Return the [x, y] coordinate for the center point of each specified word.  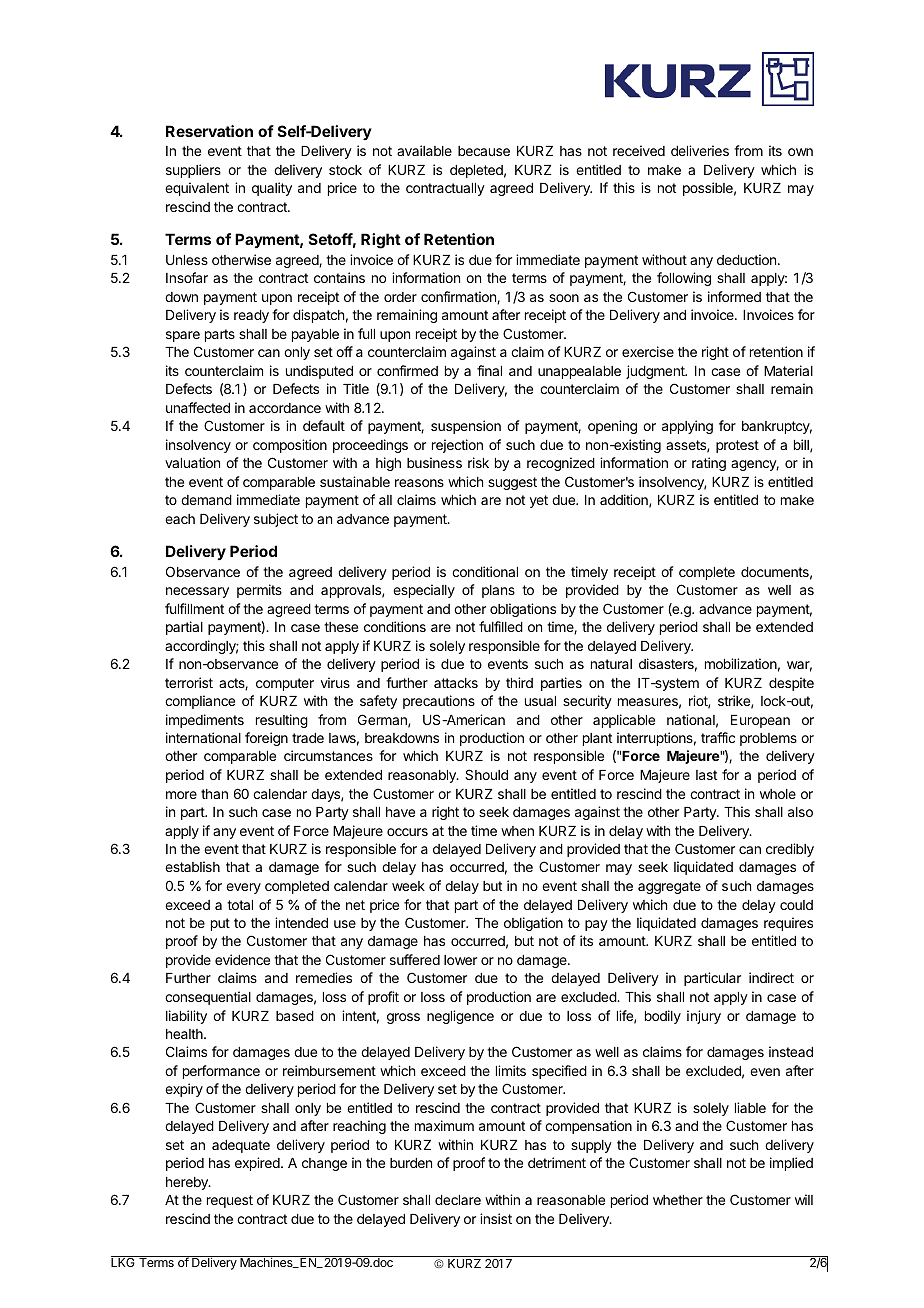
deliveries [700, 150]
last [706, 775]
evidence [242, 959]
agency [755, 465]
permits [259, 591]
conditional [485, 571]
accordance [285, 408]
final [489, 370]
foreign [266, 739]
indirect [771, 977]
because [484, 151]
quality [272, 189]
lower [460, 960]
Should [486, 774]
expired [258, 1164]
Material [788, 370]
